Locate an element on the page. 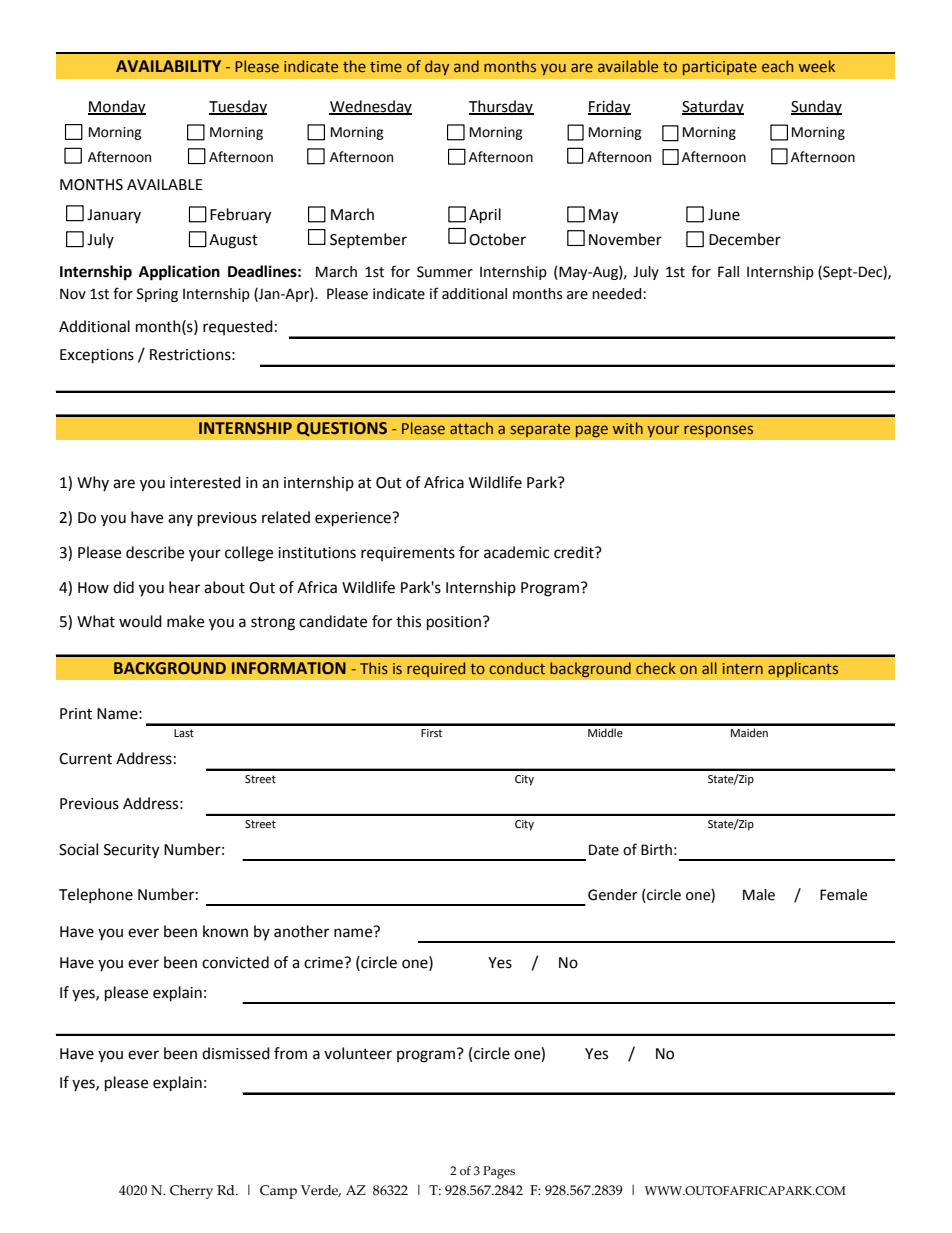 The width and height of the page is (952, 1233). Birth is located at coordinates (656, 850).
